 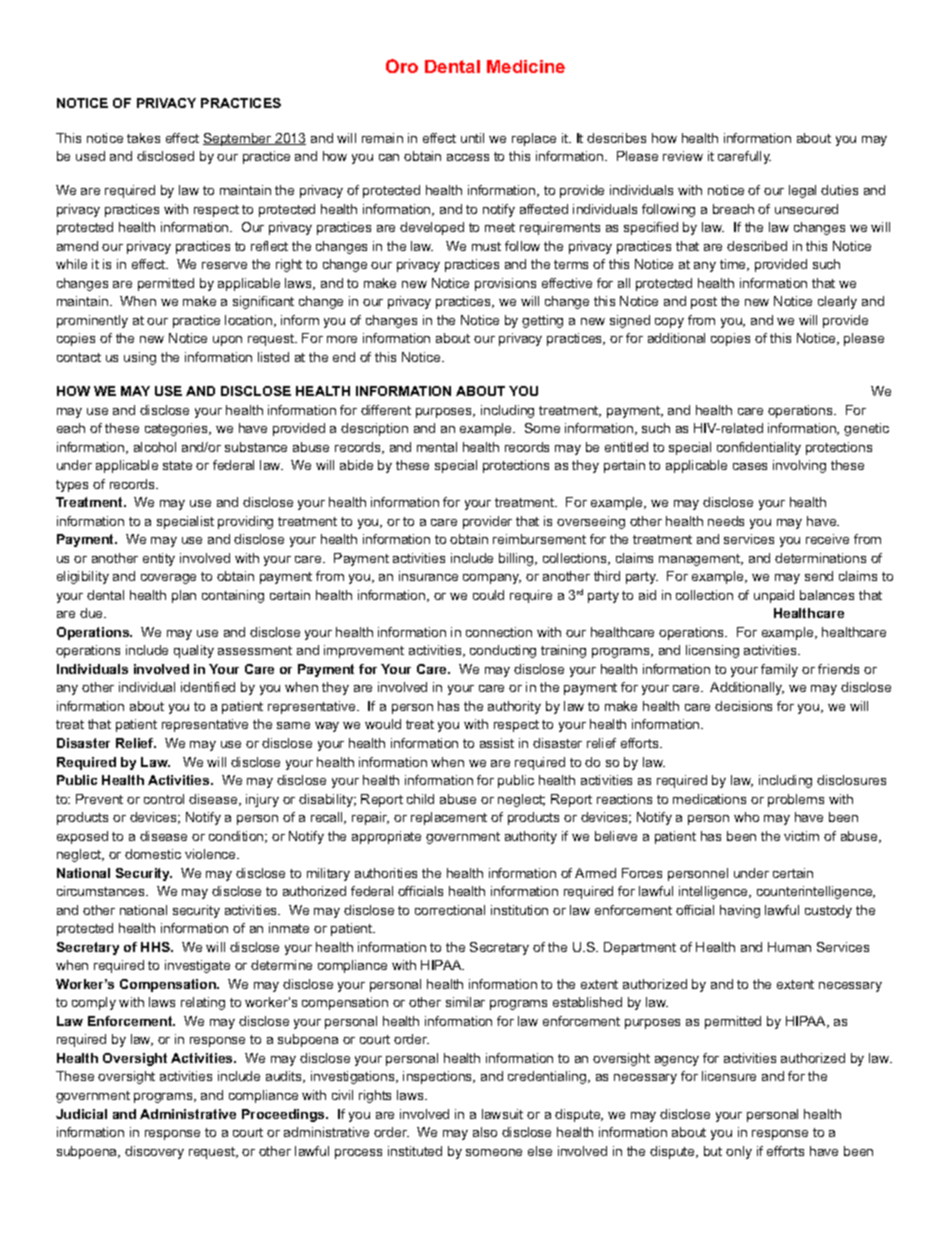 What do you see at coordinates (740, 911) in the image?
I see `having` at bounding box center [740, 911].
